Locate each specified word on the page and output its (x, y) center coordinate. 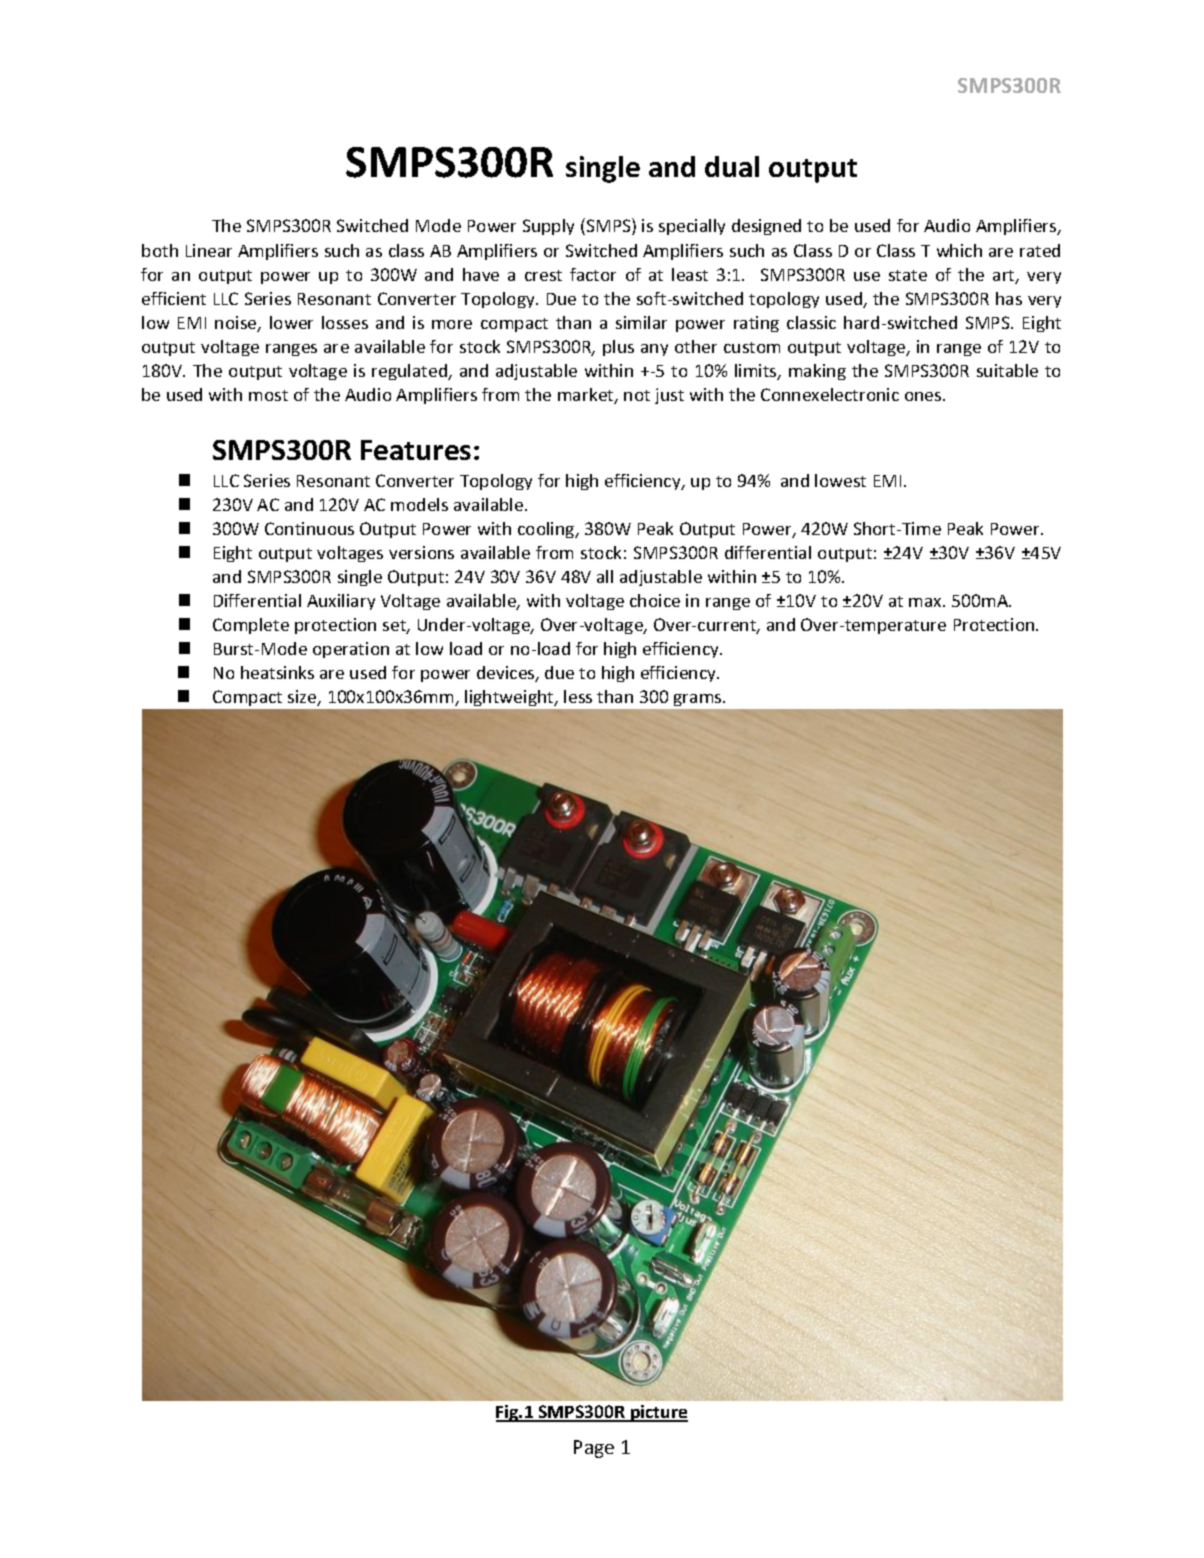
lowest (840, 480)
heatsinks (277, 672)
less (578, 696)
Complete (251, 626)
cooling (547, 530)
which (959, 250)
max (926, 602)
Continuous (309, 528)
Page (594, 1449)
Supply (548, 227)
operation (351, 650)
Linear (209, 250)
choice (655, 600)
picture (658, 1413)
